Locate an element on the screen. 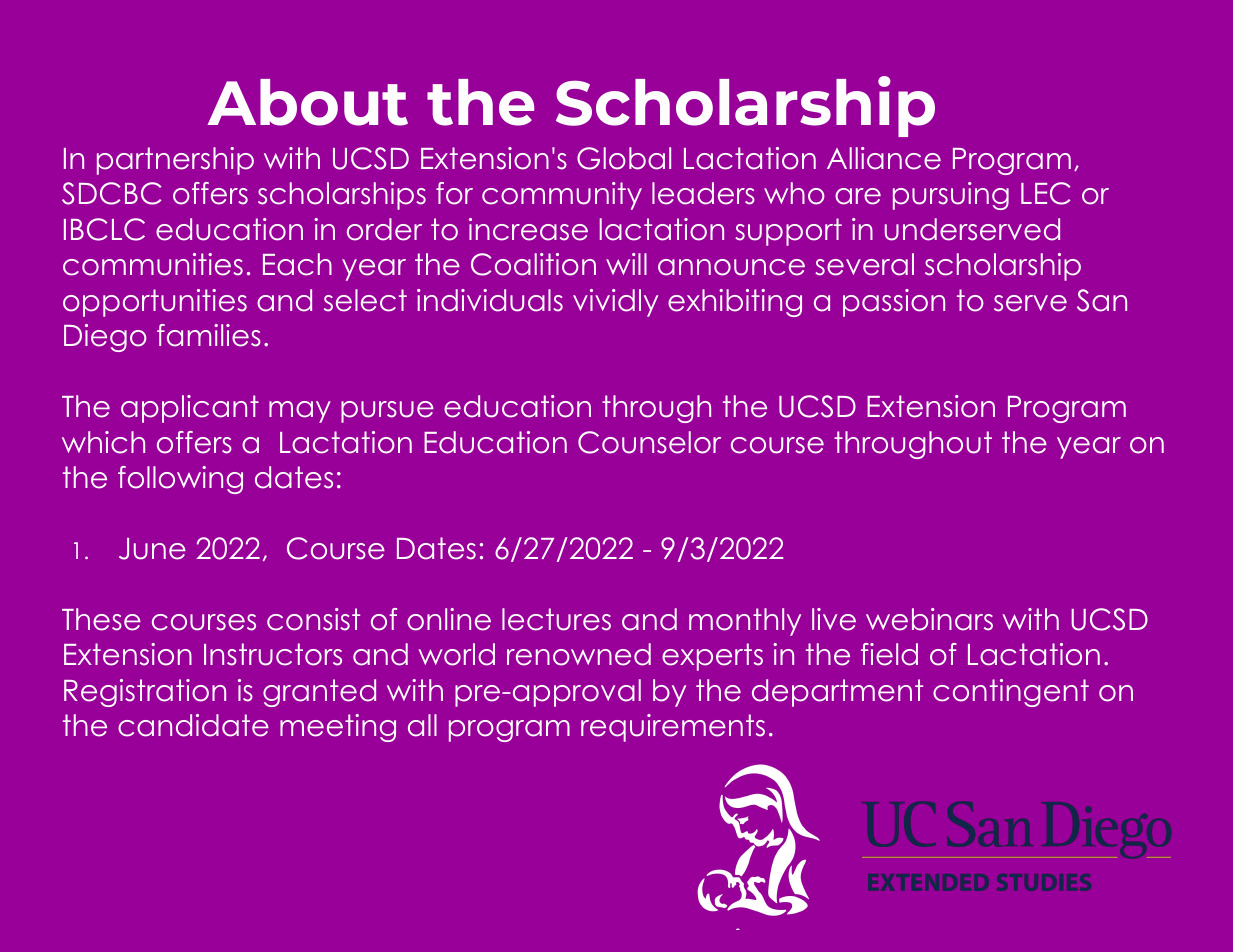  Alliance is located at coordinates (884, 158).
